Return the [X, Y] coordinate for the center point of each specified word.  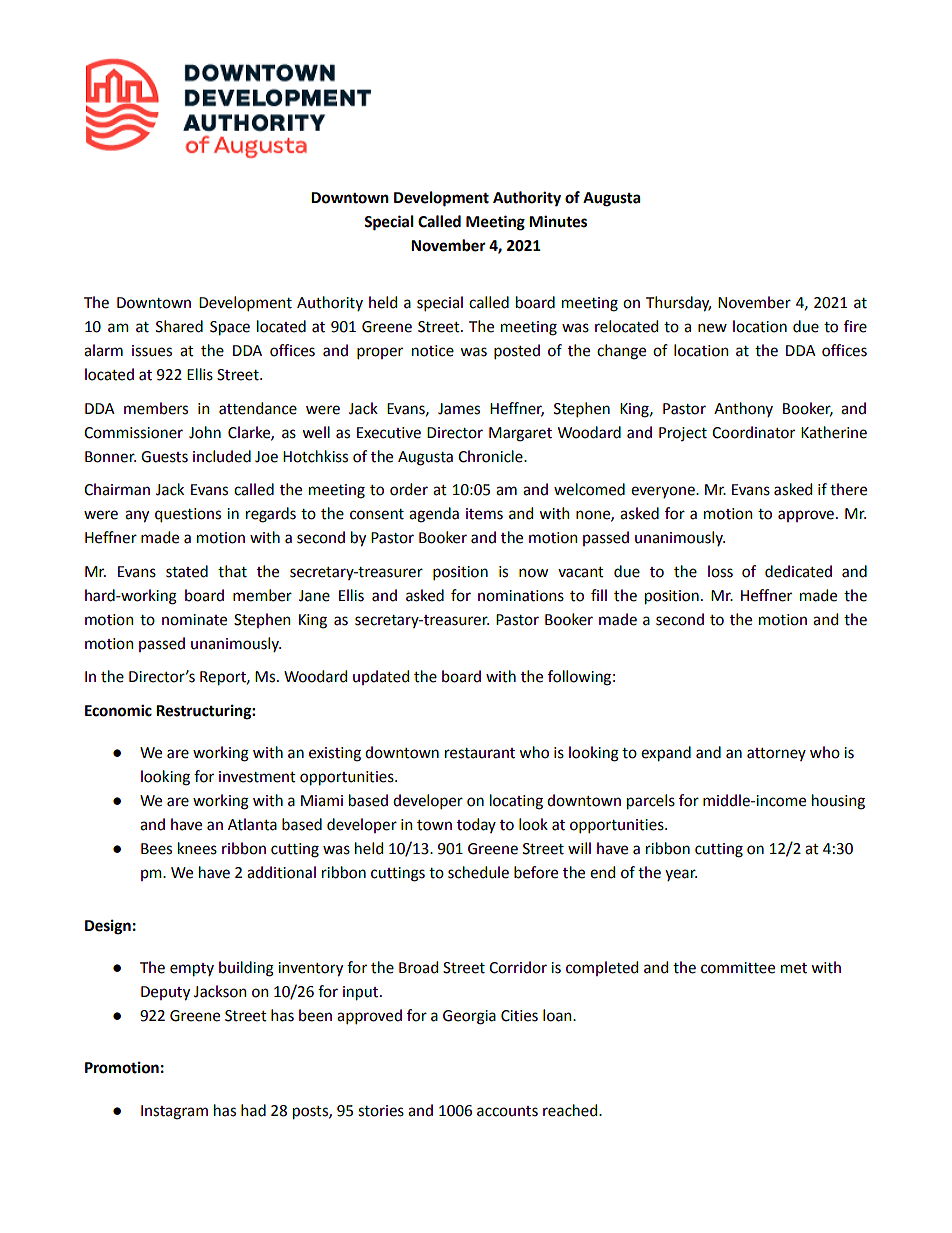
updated [381, 677]
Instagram [174, 1112]
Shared [179, 326]
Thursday [678, 304]
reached [571, 1110]
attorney [776, 754]
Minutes [558, 221]
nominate [194, 620]
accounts [507, 1111]
